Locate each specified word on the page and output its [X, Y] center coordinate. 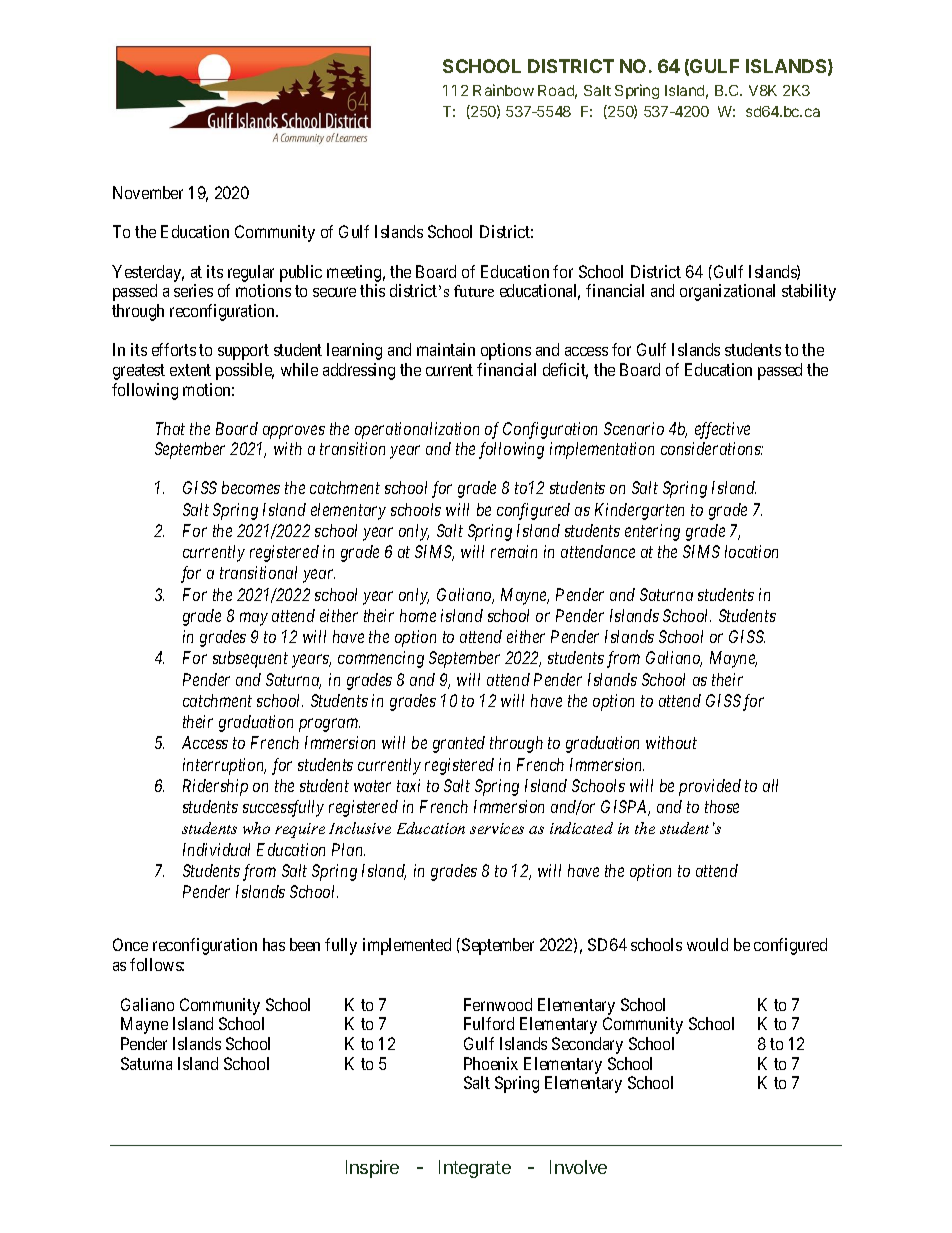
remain [514, 551]
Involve [578, 1167]
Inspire [372, 1169]
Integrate [475, 1169]
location [751, 551]
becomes [251, 487]
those [722, 806]
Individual [216, 849]
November [148, 192]
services [497, 828]
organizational [727, 292]
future [474, 291]
